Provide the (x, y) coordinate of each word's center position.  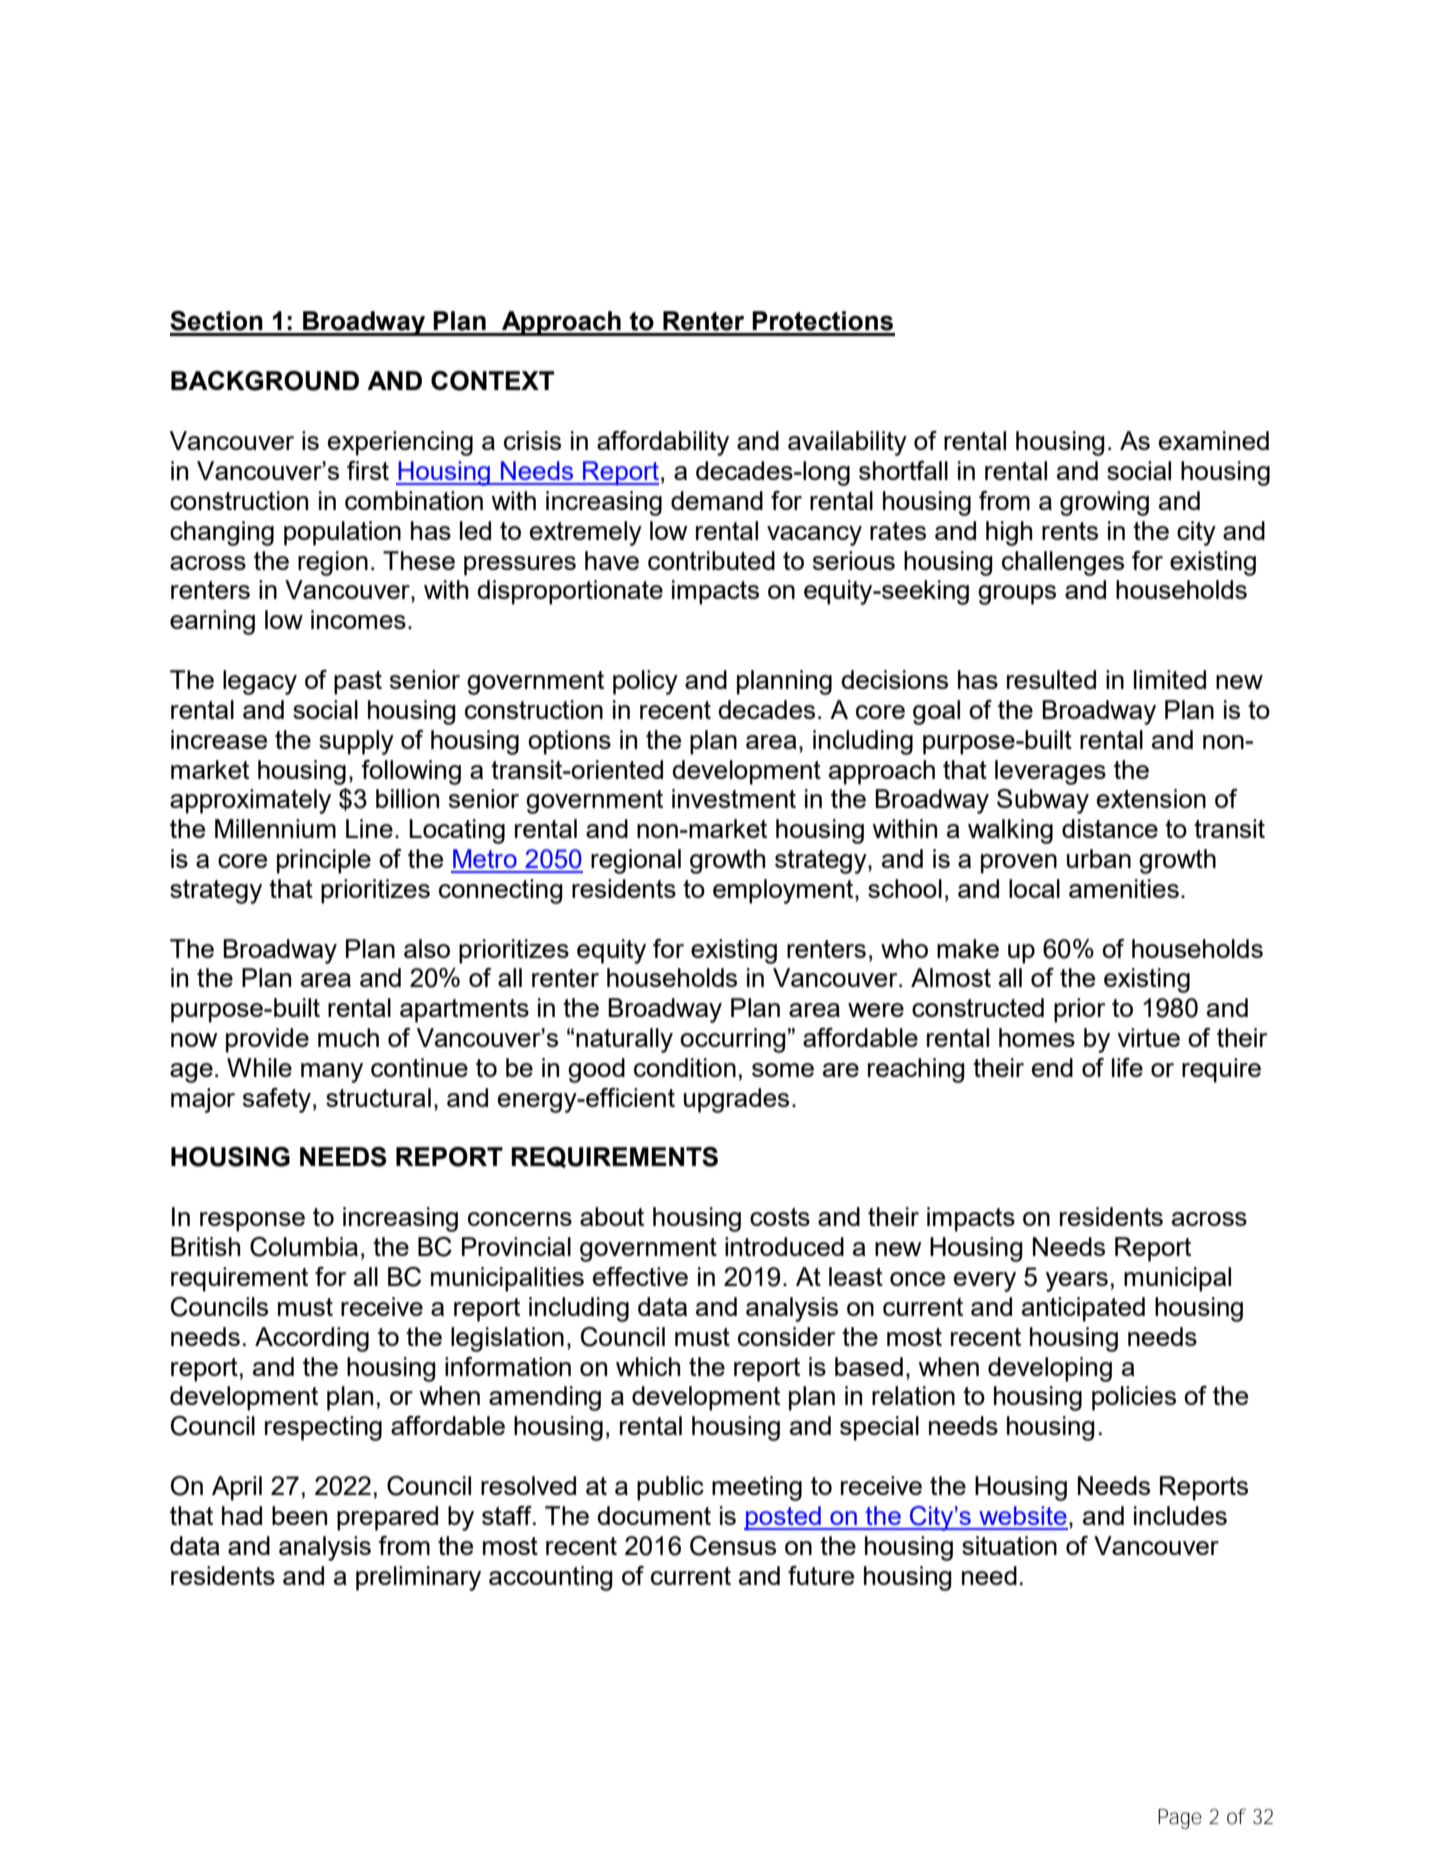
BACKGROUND (265, 381)
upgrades (736, 1100)
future (821, 1575)
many (332, 1073)
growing (1104, 503)
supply (356, 742)
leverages (1050, 772)
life (1127, 1067)
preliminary (418, 1578)
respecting (323, 1428)
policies (1134, 1398)
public (670, 1488)
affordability (663, 443)
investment (734, 798)
